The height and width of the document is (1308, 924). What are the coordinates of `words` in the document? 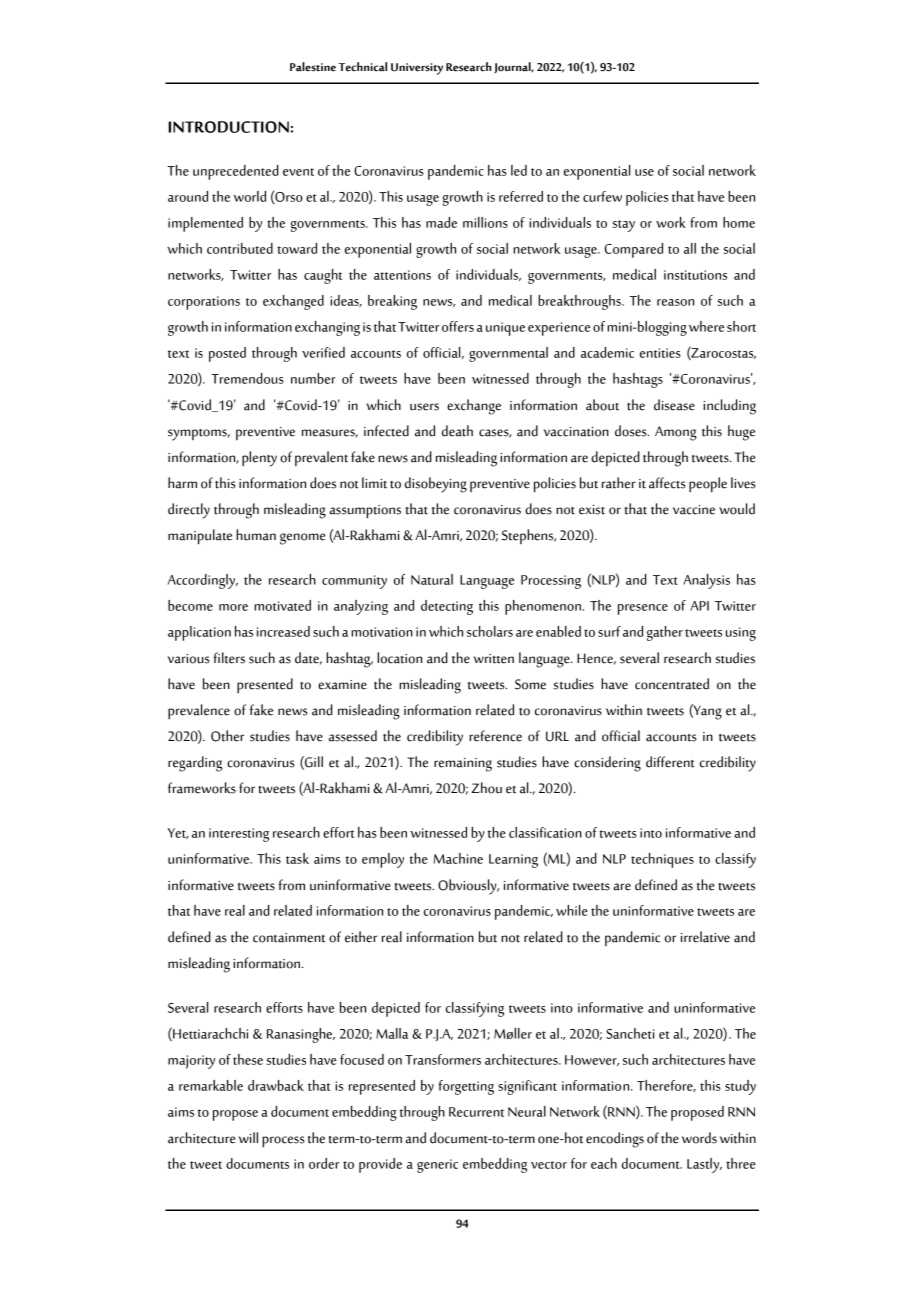 It's located at (699, 1138).
